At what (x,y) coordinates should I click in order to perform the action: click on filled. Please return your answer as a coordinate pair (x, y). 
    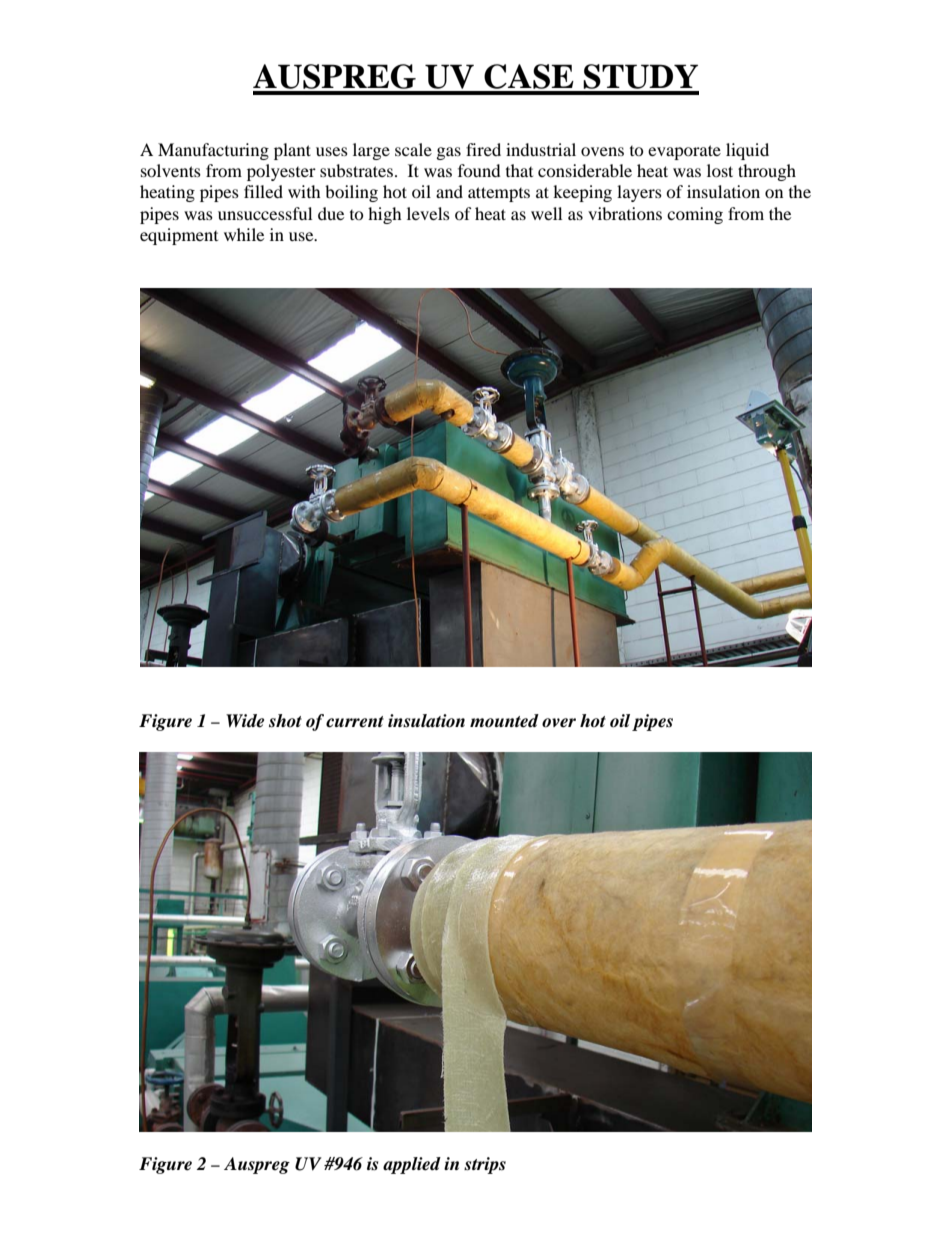
    Looking at the image, I should click on (263, 191).
